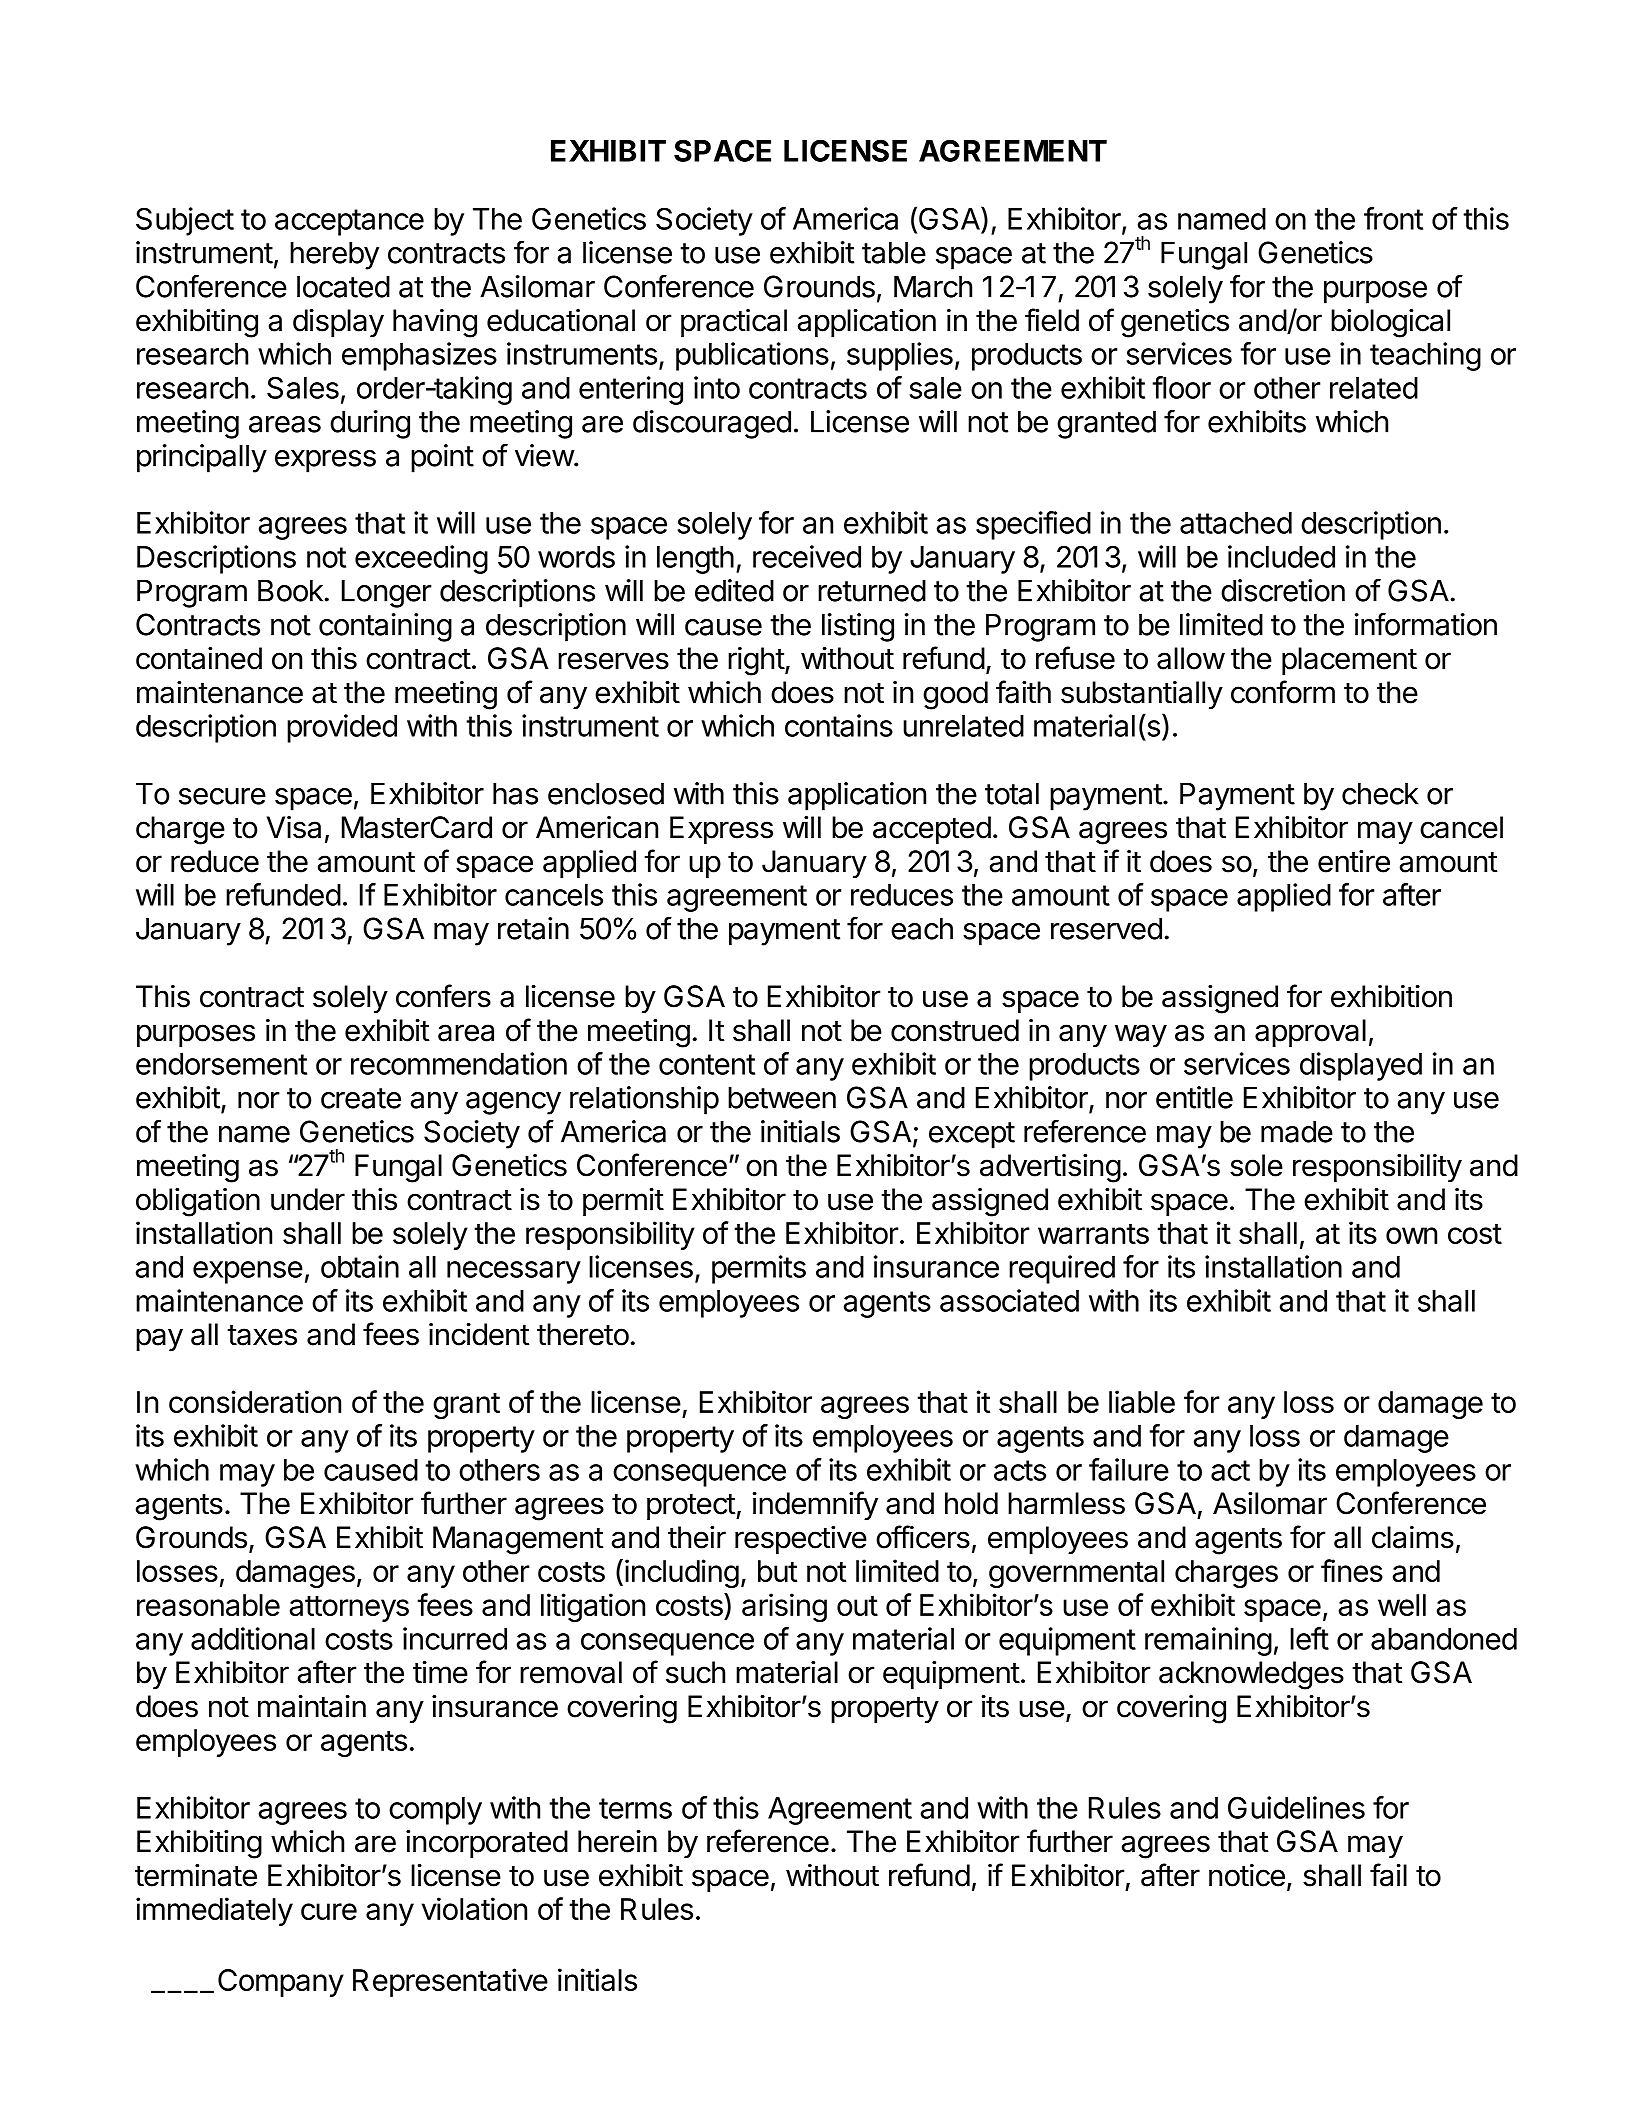 This screenshot has width=1636, height=2117. I want to click on fines, so click(1352, 1570).
